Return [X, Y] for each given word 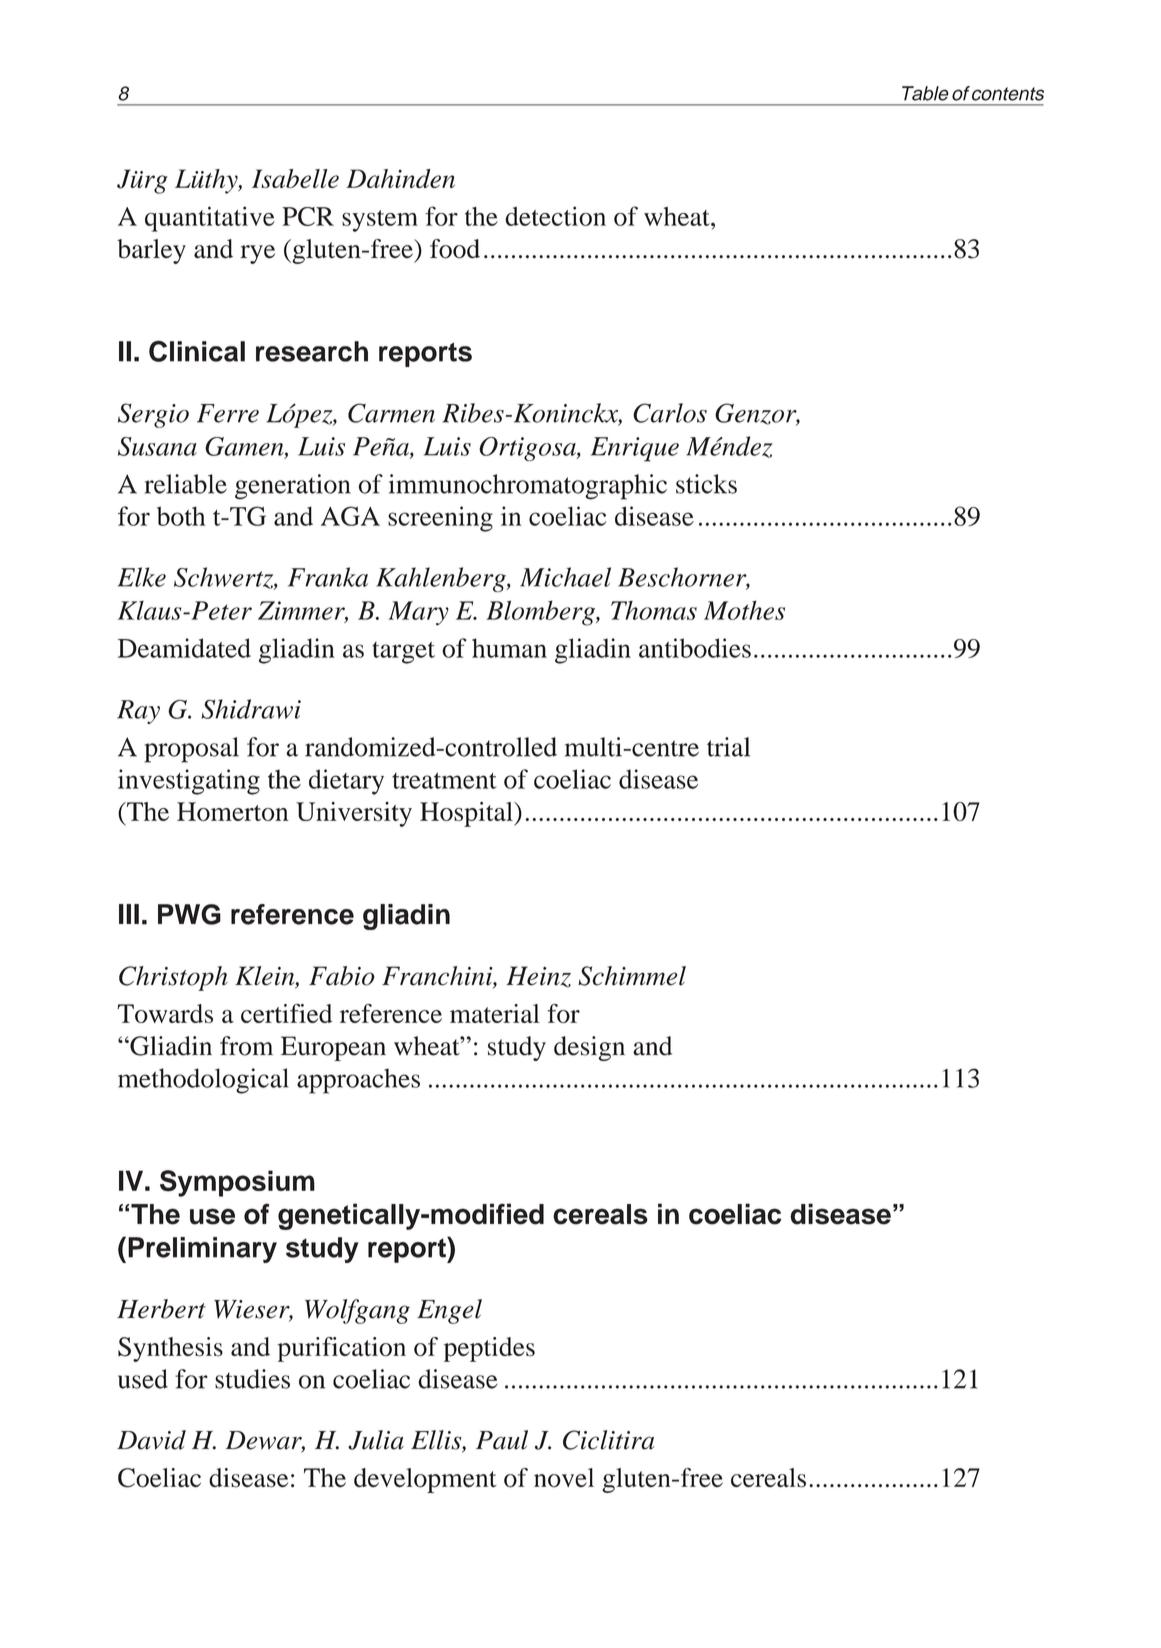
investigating [189, 782]
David [151, 1440]
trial [728, 747]
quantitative [210, 219]
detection [555, 216]
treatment [444, 780]
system [380, 221]
